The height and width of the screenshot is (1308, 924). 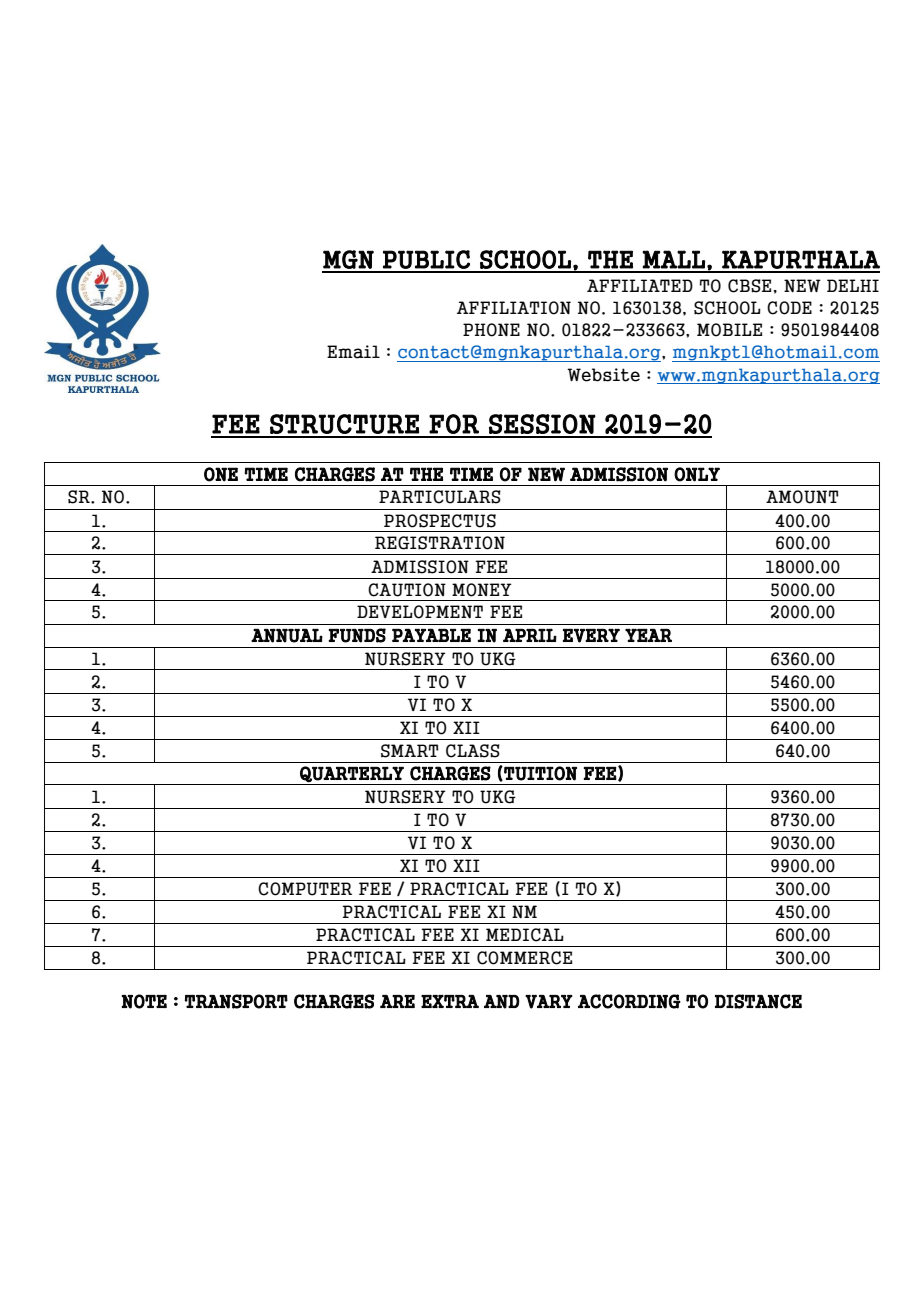 I want to click on YEAR, so click(x=648, y=635).
